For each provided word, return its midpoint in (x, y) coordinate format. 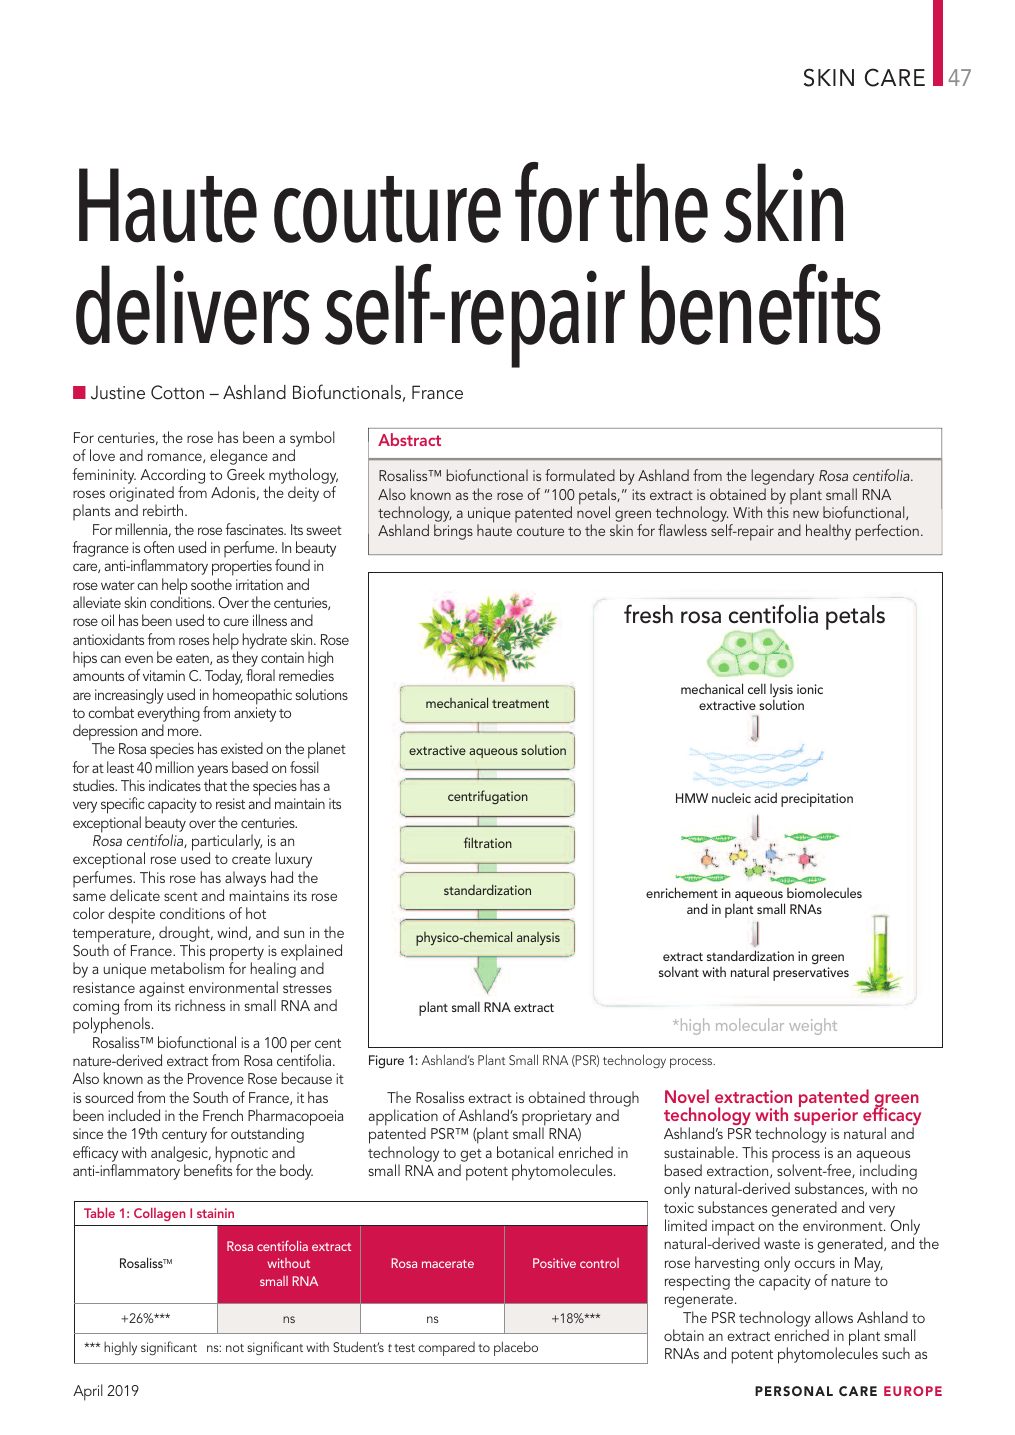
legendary (783, 477)
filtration (488, 842)
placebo (516, 1348)
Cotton (177, 392)
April (88, 1392)
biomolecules (824, 892)
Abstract (409, 439)
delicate (135, 895)
